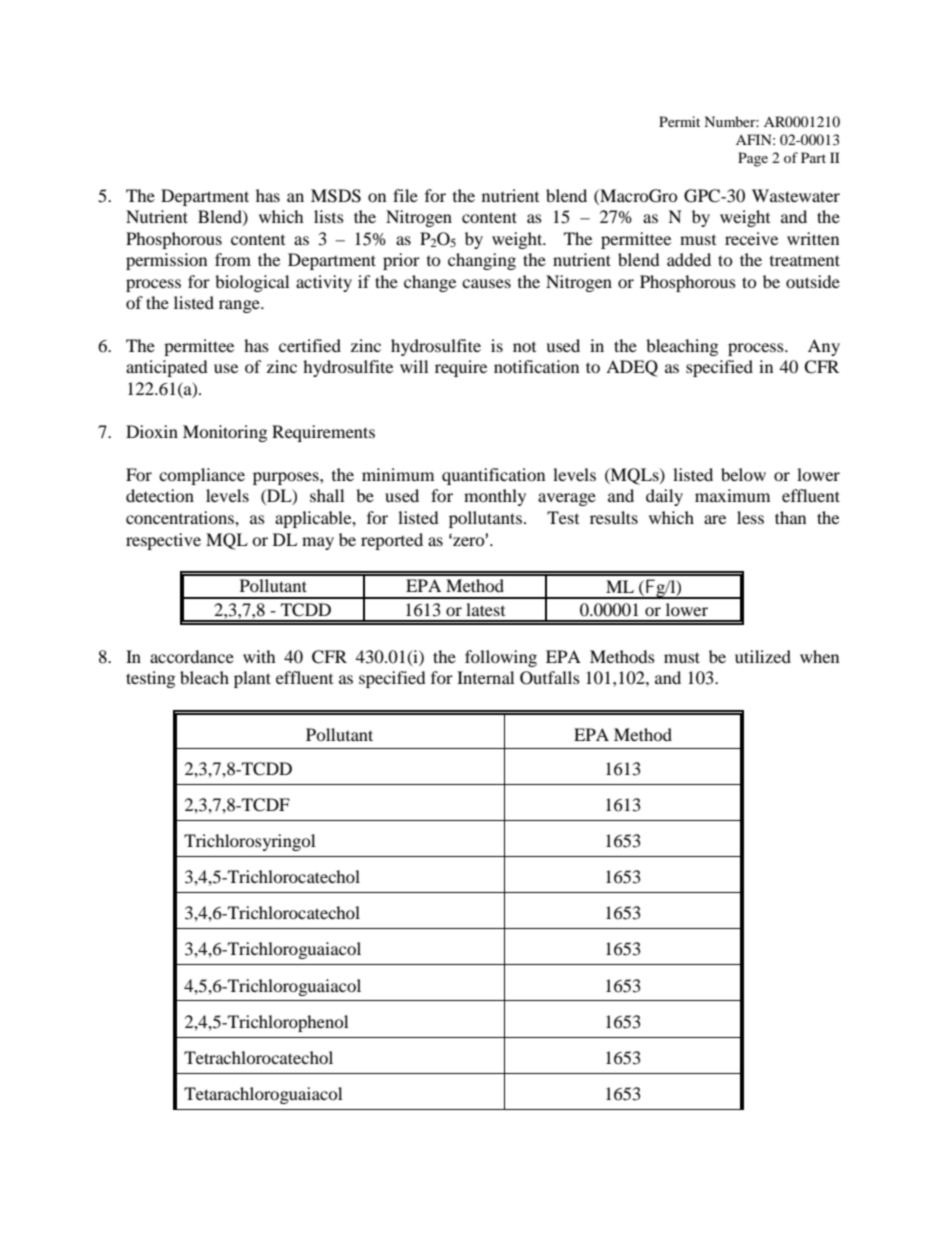 The height and width of the screenshot is (1233, 952). Describe the element at coordinates (225, 433) in the screenshot. I see `Monitoring` at that location.
